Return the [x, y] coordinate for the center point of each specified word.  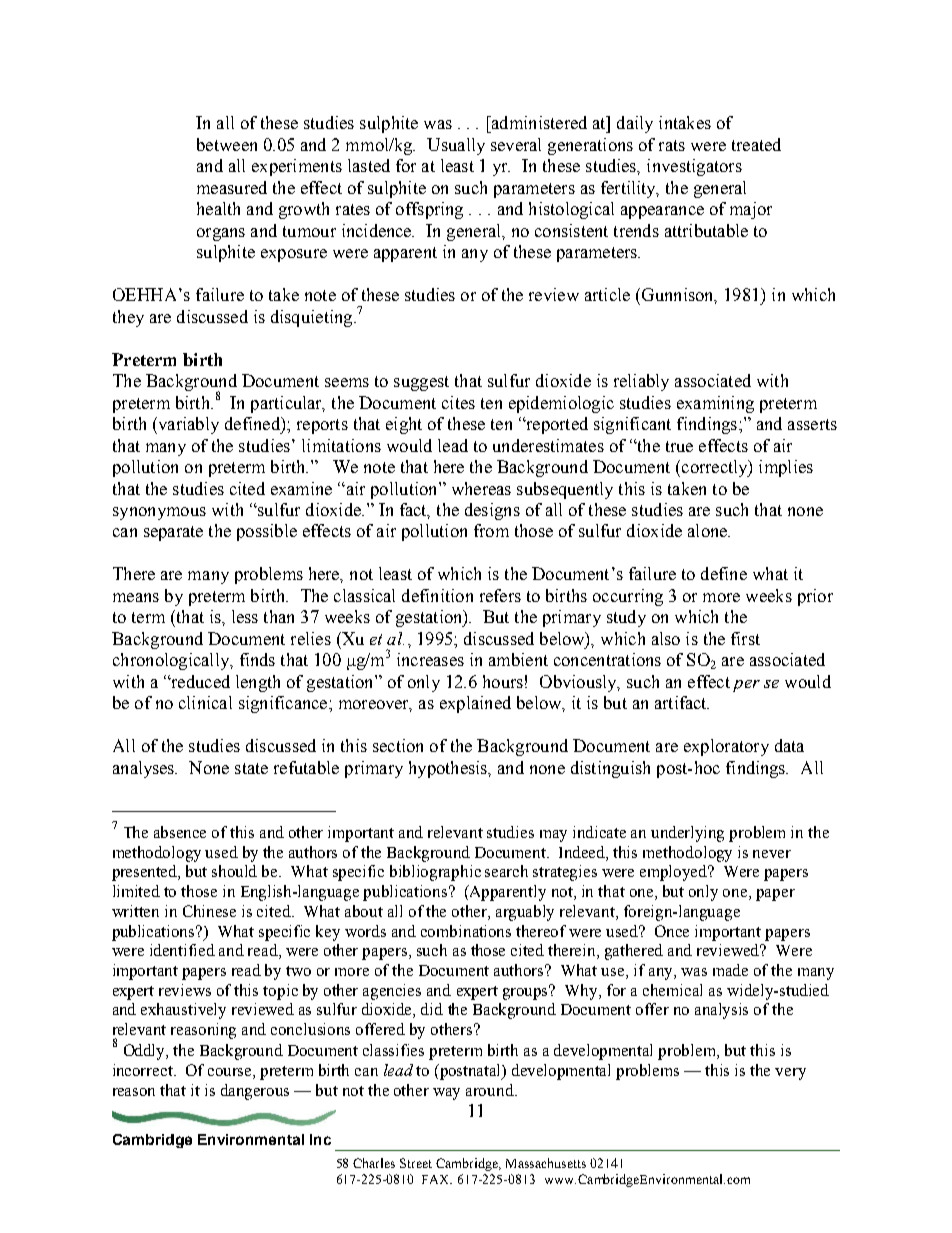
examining [715, 404]
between [227, 144]
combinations [466, 931]
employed [675, 873]
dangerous [255, 1092]
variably [187, 425]
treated [756, 144]
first [745, 638]
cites [458, 402]
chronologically [172, 661]
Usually [456, 146]
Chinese [209, 911]
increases [430, 659]
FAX [437, 1179]
